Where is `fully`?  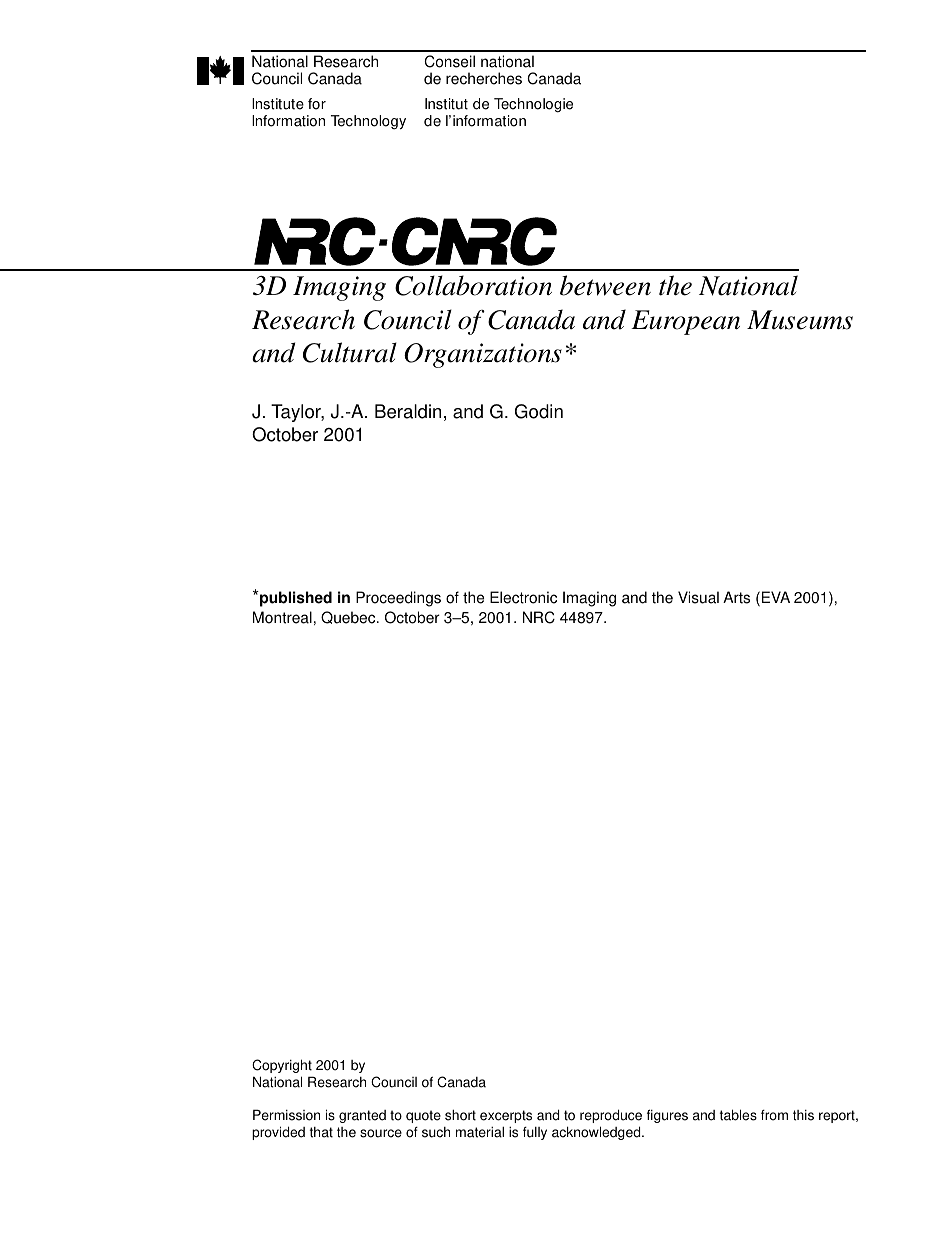
fully is located at coordinates (535, 1133).
